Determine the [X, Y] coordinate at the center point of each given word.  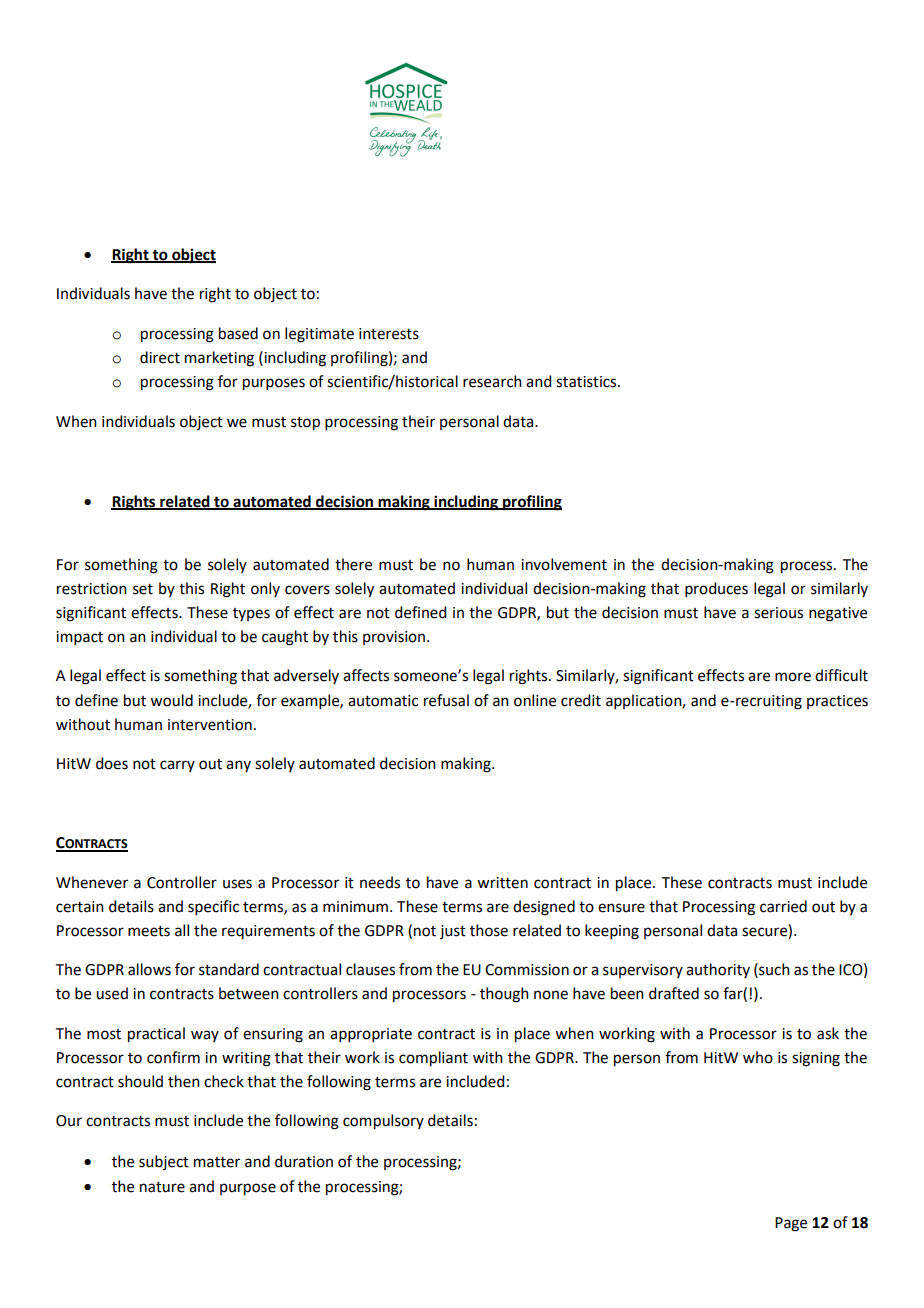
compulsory [383, 1122]
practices [837, 702]
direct [160, 357]
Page [791, 1224]
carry [177, 766]
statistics [587, 382]
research [492, 381]
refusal [446, 700]
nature [162, 1187]
